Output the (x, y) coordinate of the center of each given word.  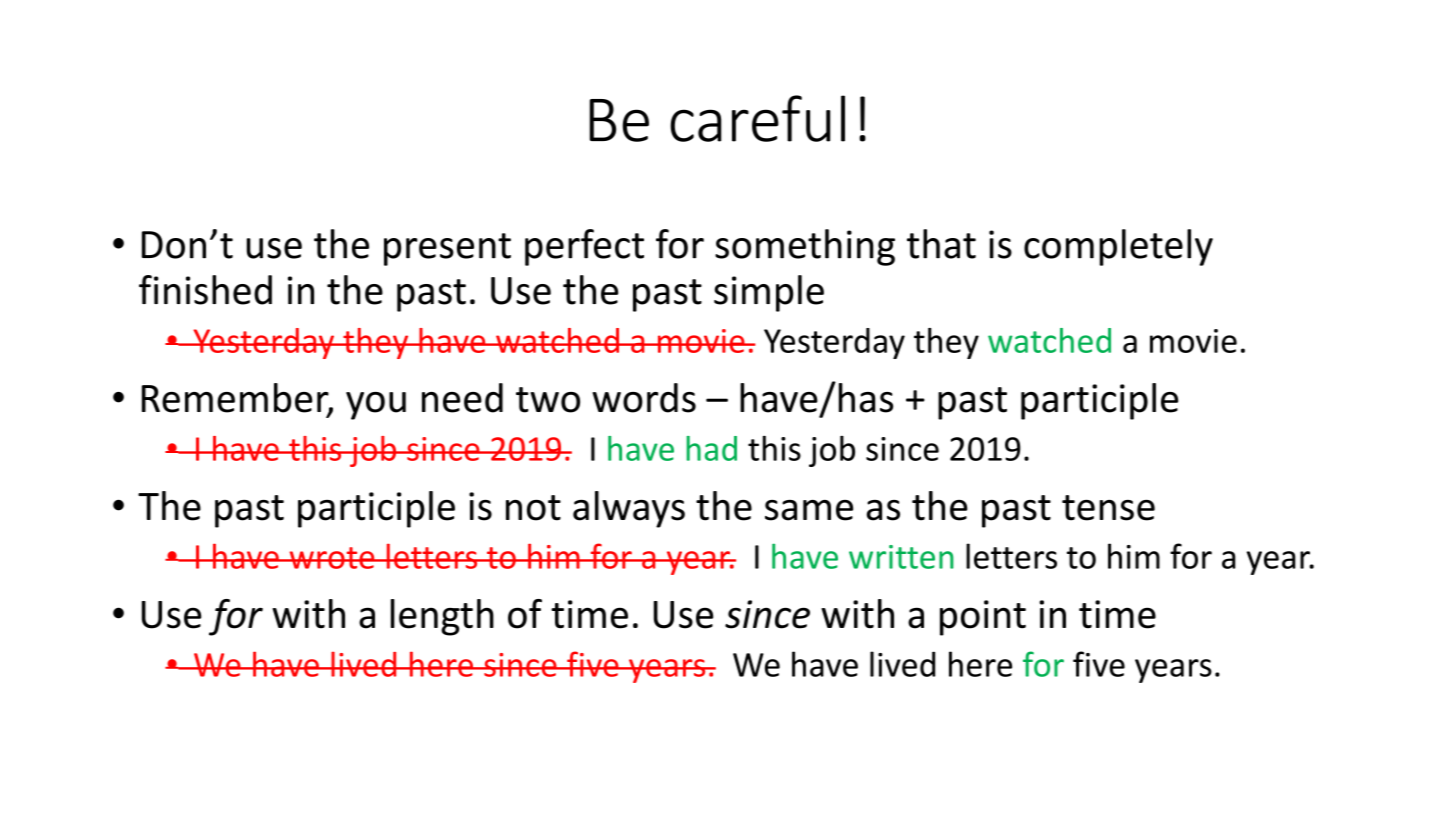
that (941, 244)
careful (757, 118)
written (901, 557)
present (447, 249)
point (983, 618)
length (442, 617)
